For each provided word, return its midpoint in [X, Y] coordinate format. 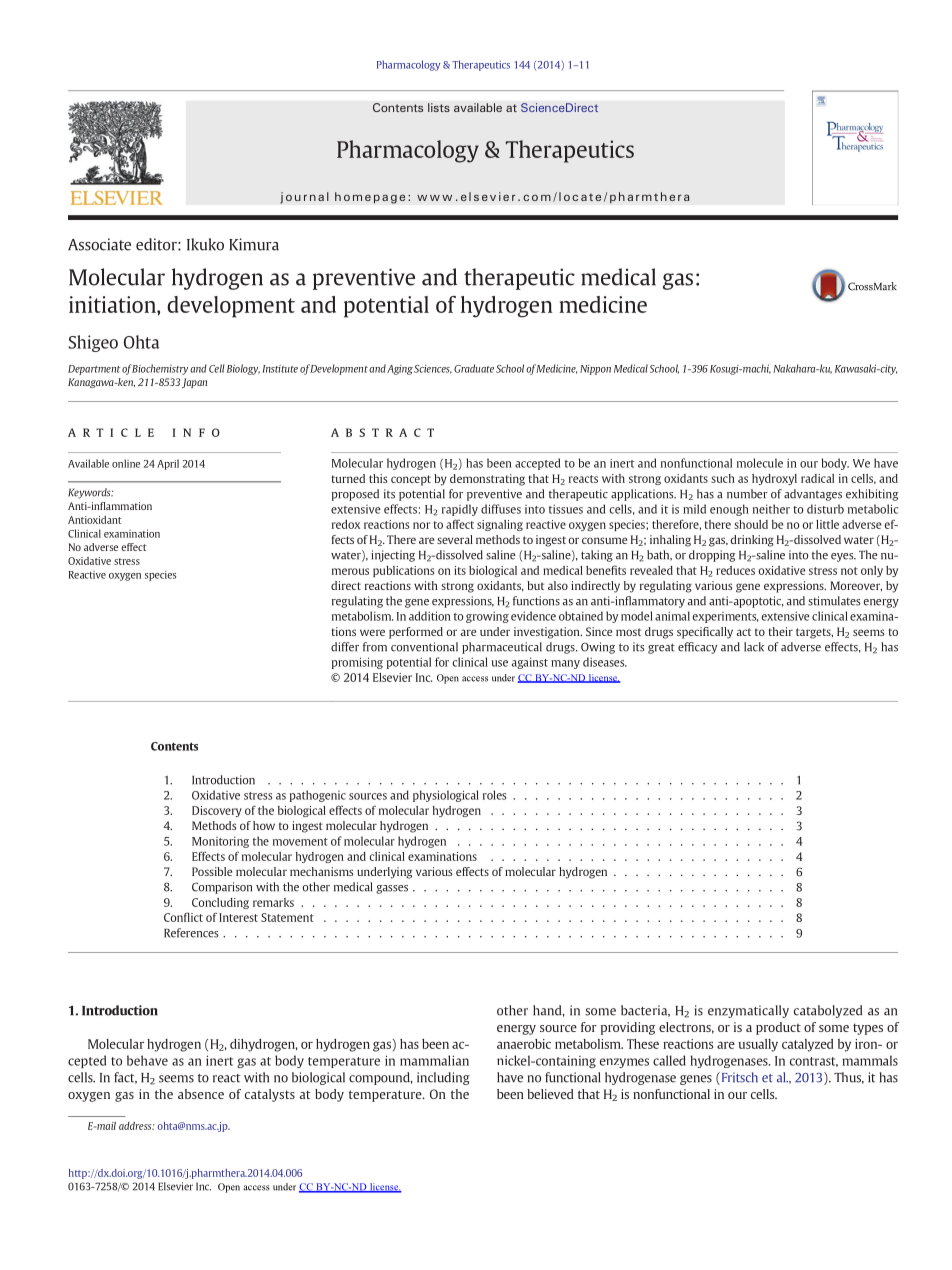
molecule [760, 463]
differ [345, 647]
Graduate [474, 368]
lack [754, 647]
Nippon [595, 370]
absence [201, 1094]
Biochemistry [160, 369]
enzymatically [748, 1011]
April [168, 464]
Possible [212, 871]
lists [439, 107]
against [530, 663]
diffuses [501, 509]
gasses [392, 889]
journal [304, 198]
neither [771, 509]
